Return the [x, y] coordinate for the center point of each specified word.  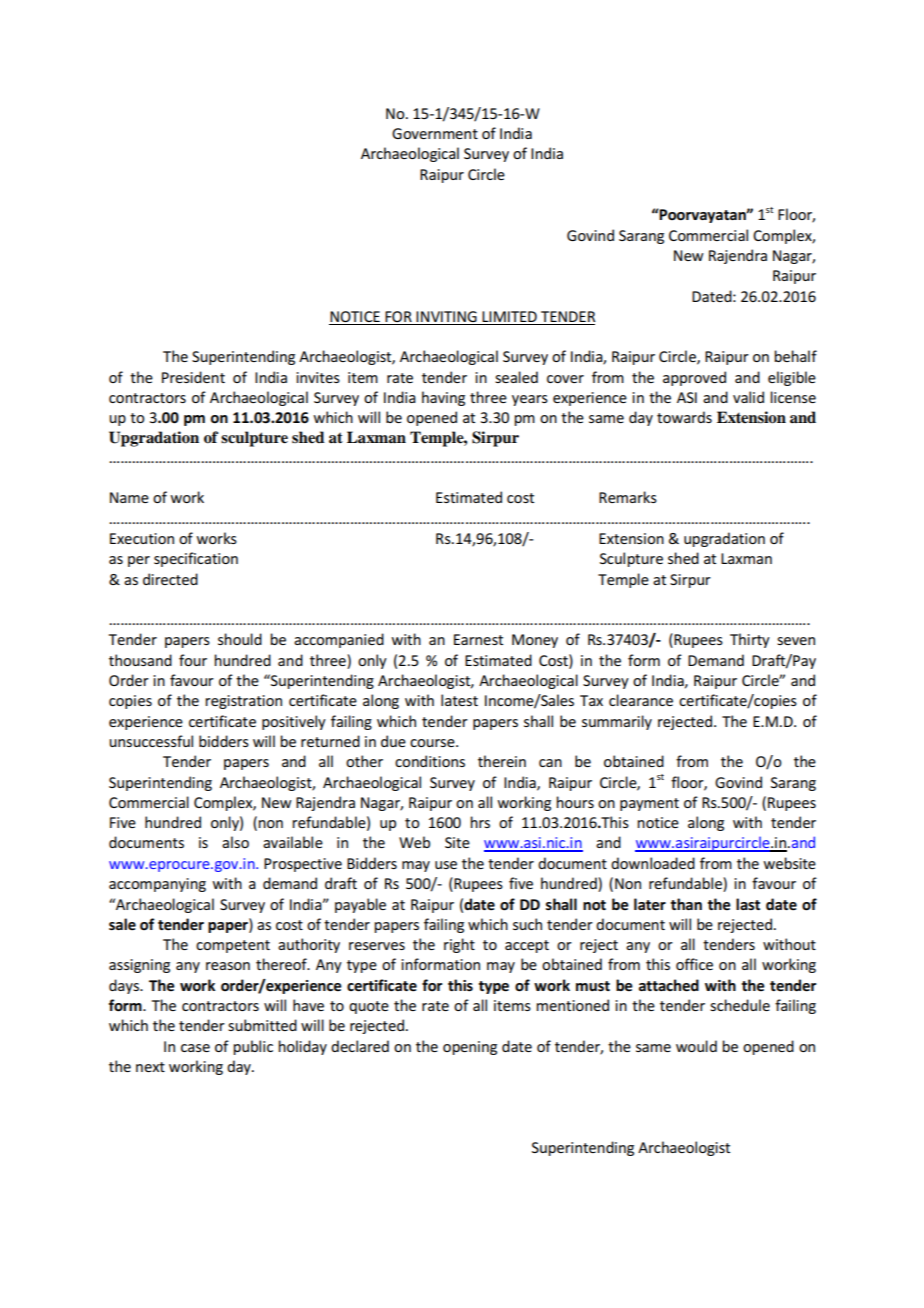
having [443, 398]
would [696, 1046]
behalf [795, 356]
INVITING [446, 316]
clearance [641, 700]
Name [129, 497]
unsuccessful [151, 741]
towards [684, 417]
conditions [430, 761]
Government [435, 133]
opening [470, 1048]
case [195, 1048]
